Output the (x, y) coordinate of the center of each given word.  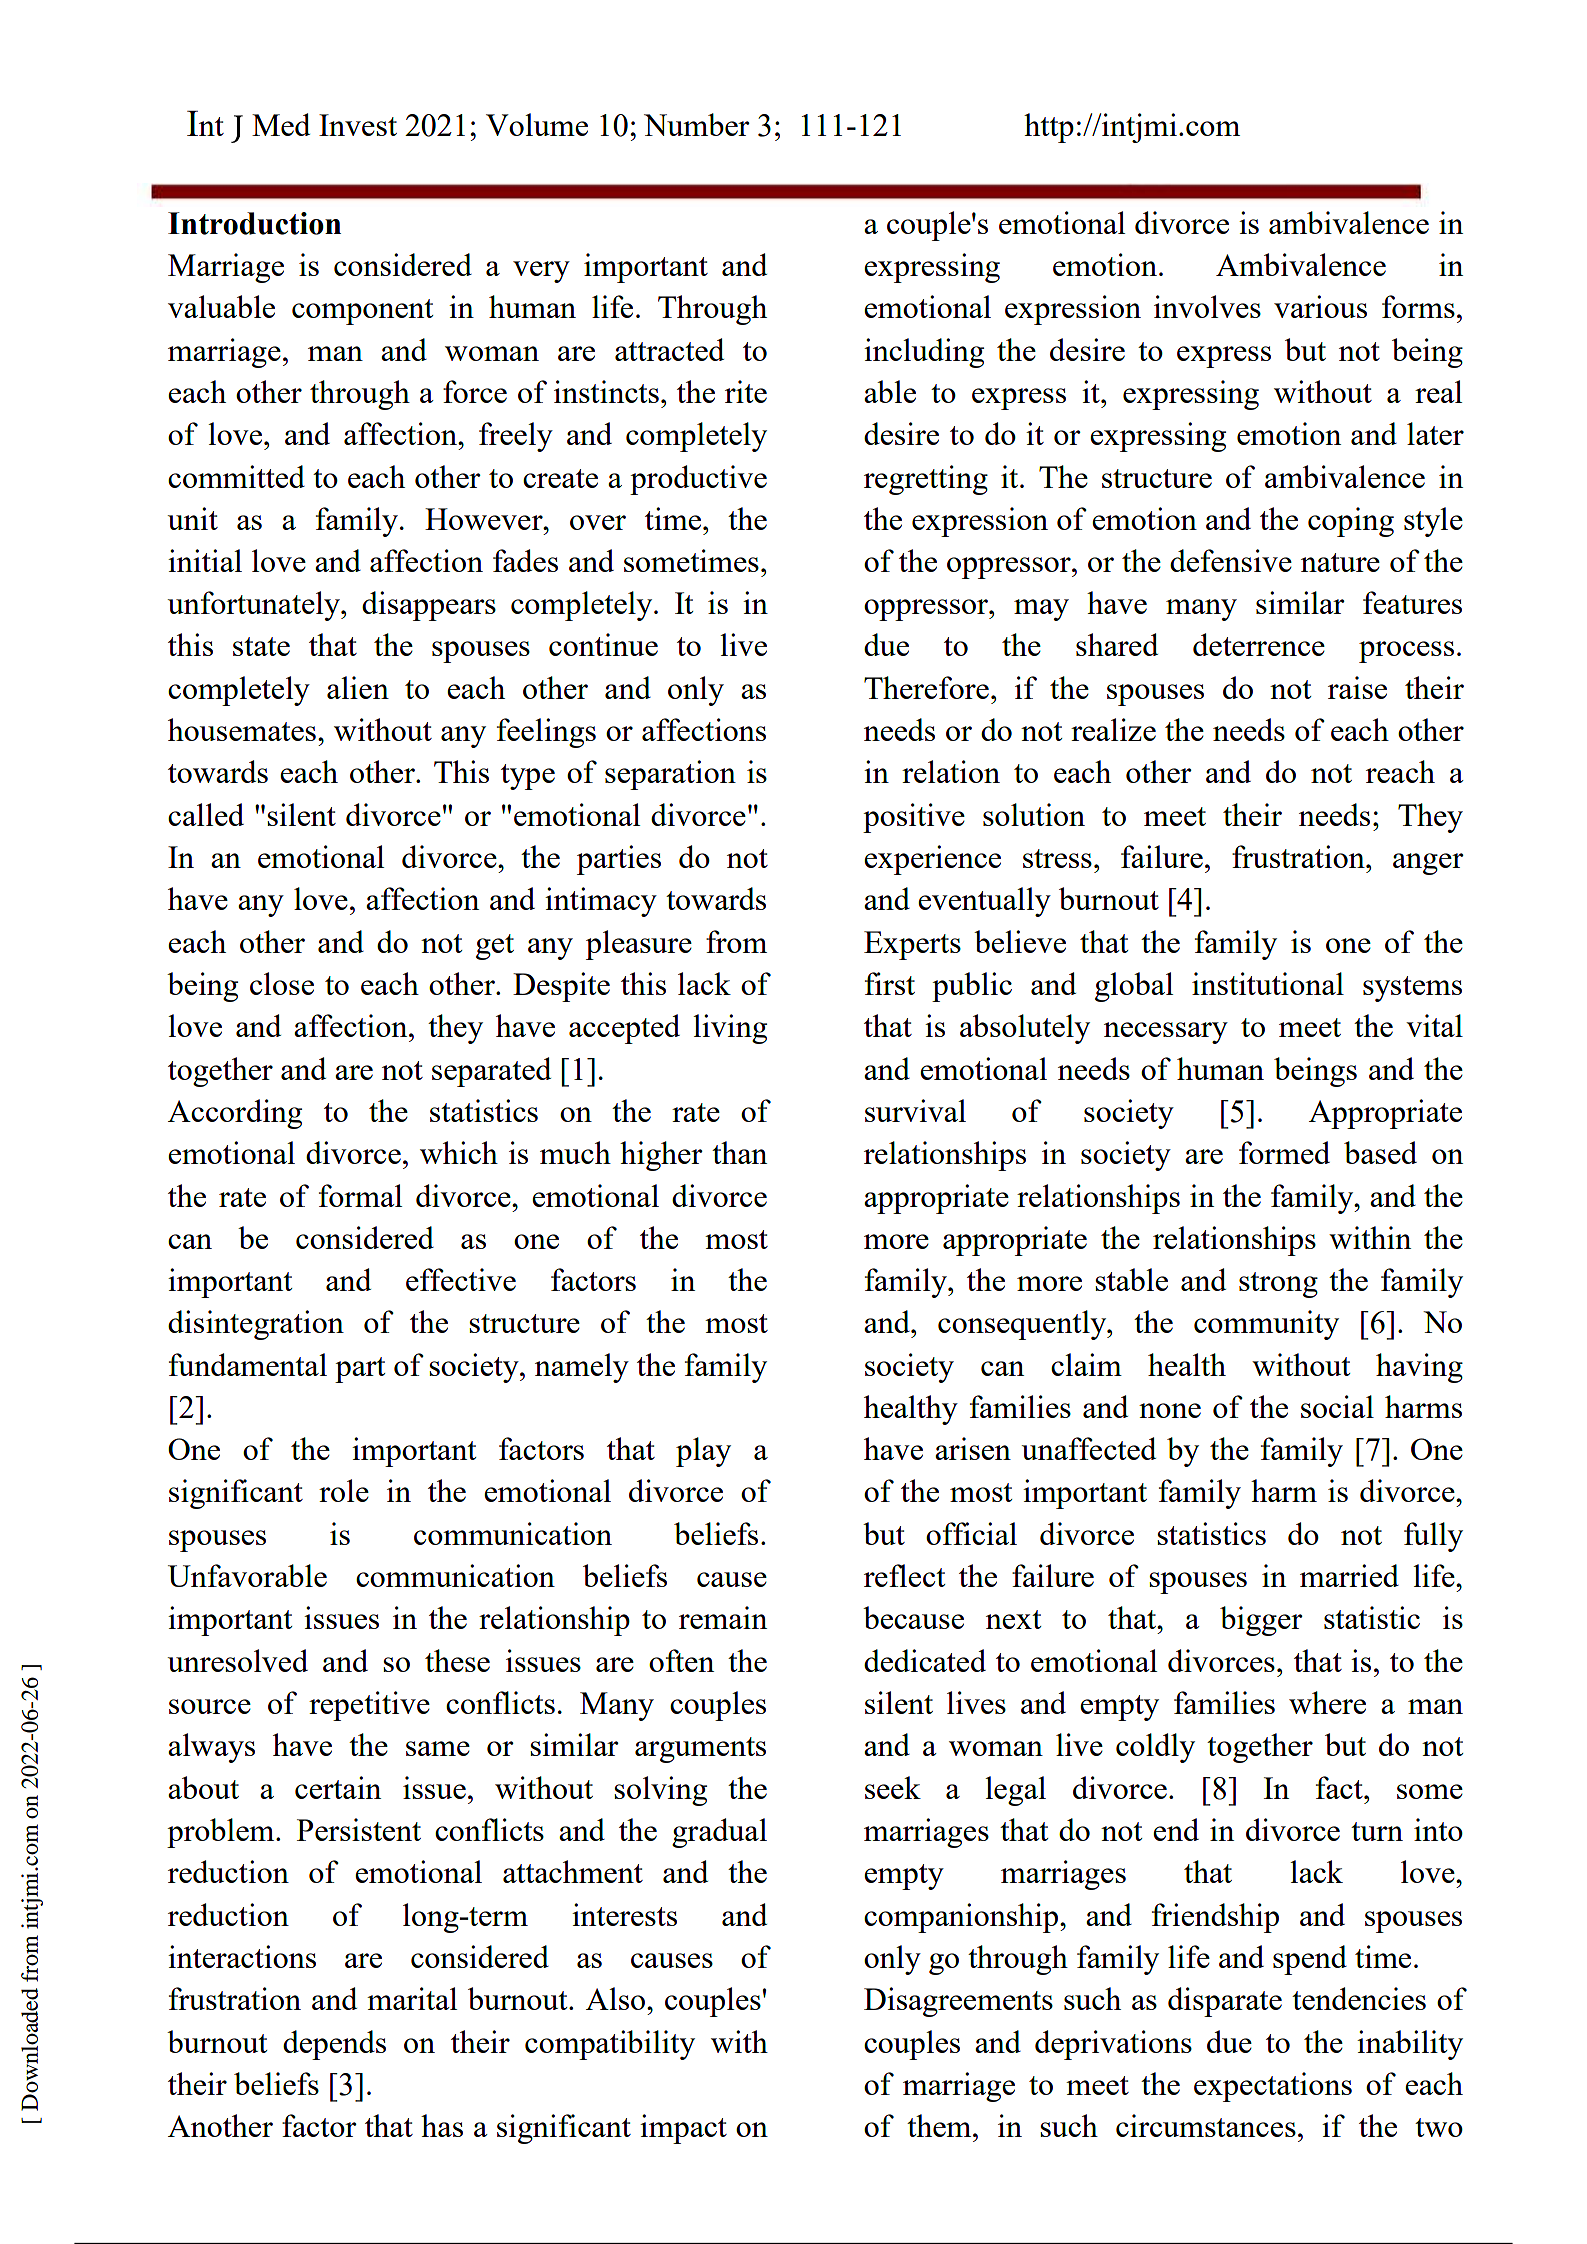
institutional (1268, 983)
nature (1340, 562)
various (1320, 306)
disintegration (256, 1325)
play (703, 1452)
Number (697, 124)
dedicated (925, 1660)
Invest (358, 125)
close (282, 983)
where (1327, 1702)
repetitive (369, 1706)
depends (334, 2045)
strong (1278, 1285)
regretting (926, 480)
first (890, 983)
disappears (429, 606)
